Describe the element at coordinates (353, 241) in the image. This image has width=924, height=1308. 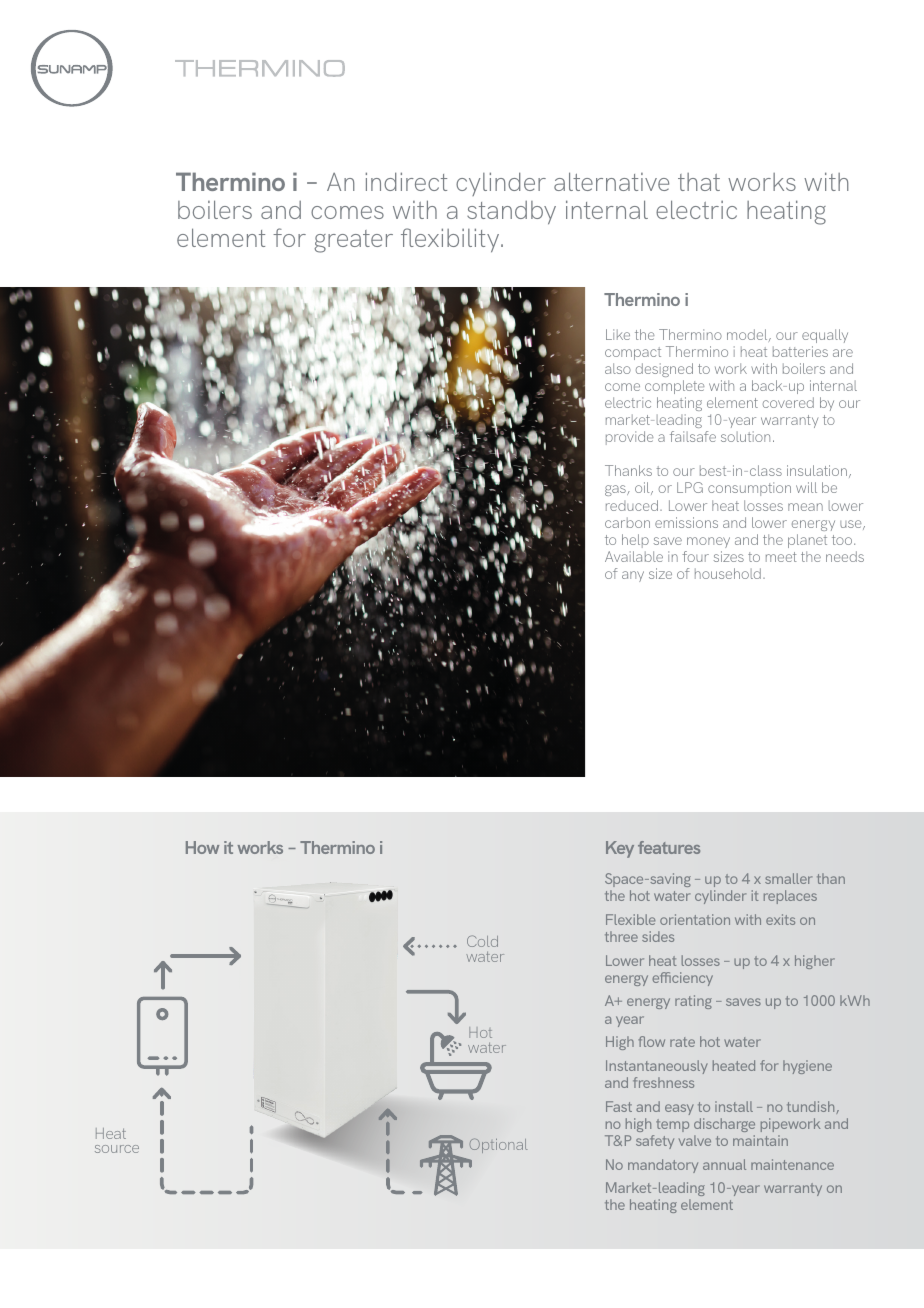
I see `greater` at that location.
